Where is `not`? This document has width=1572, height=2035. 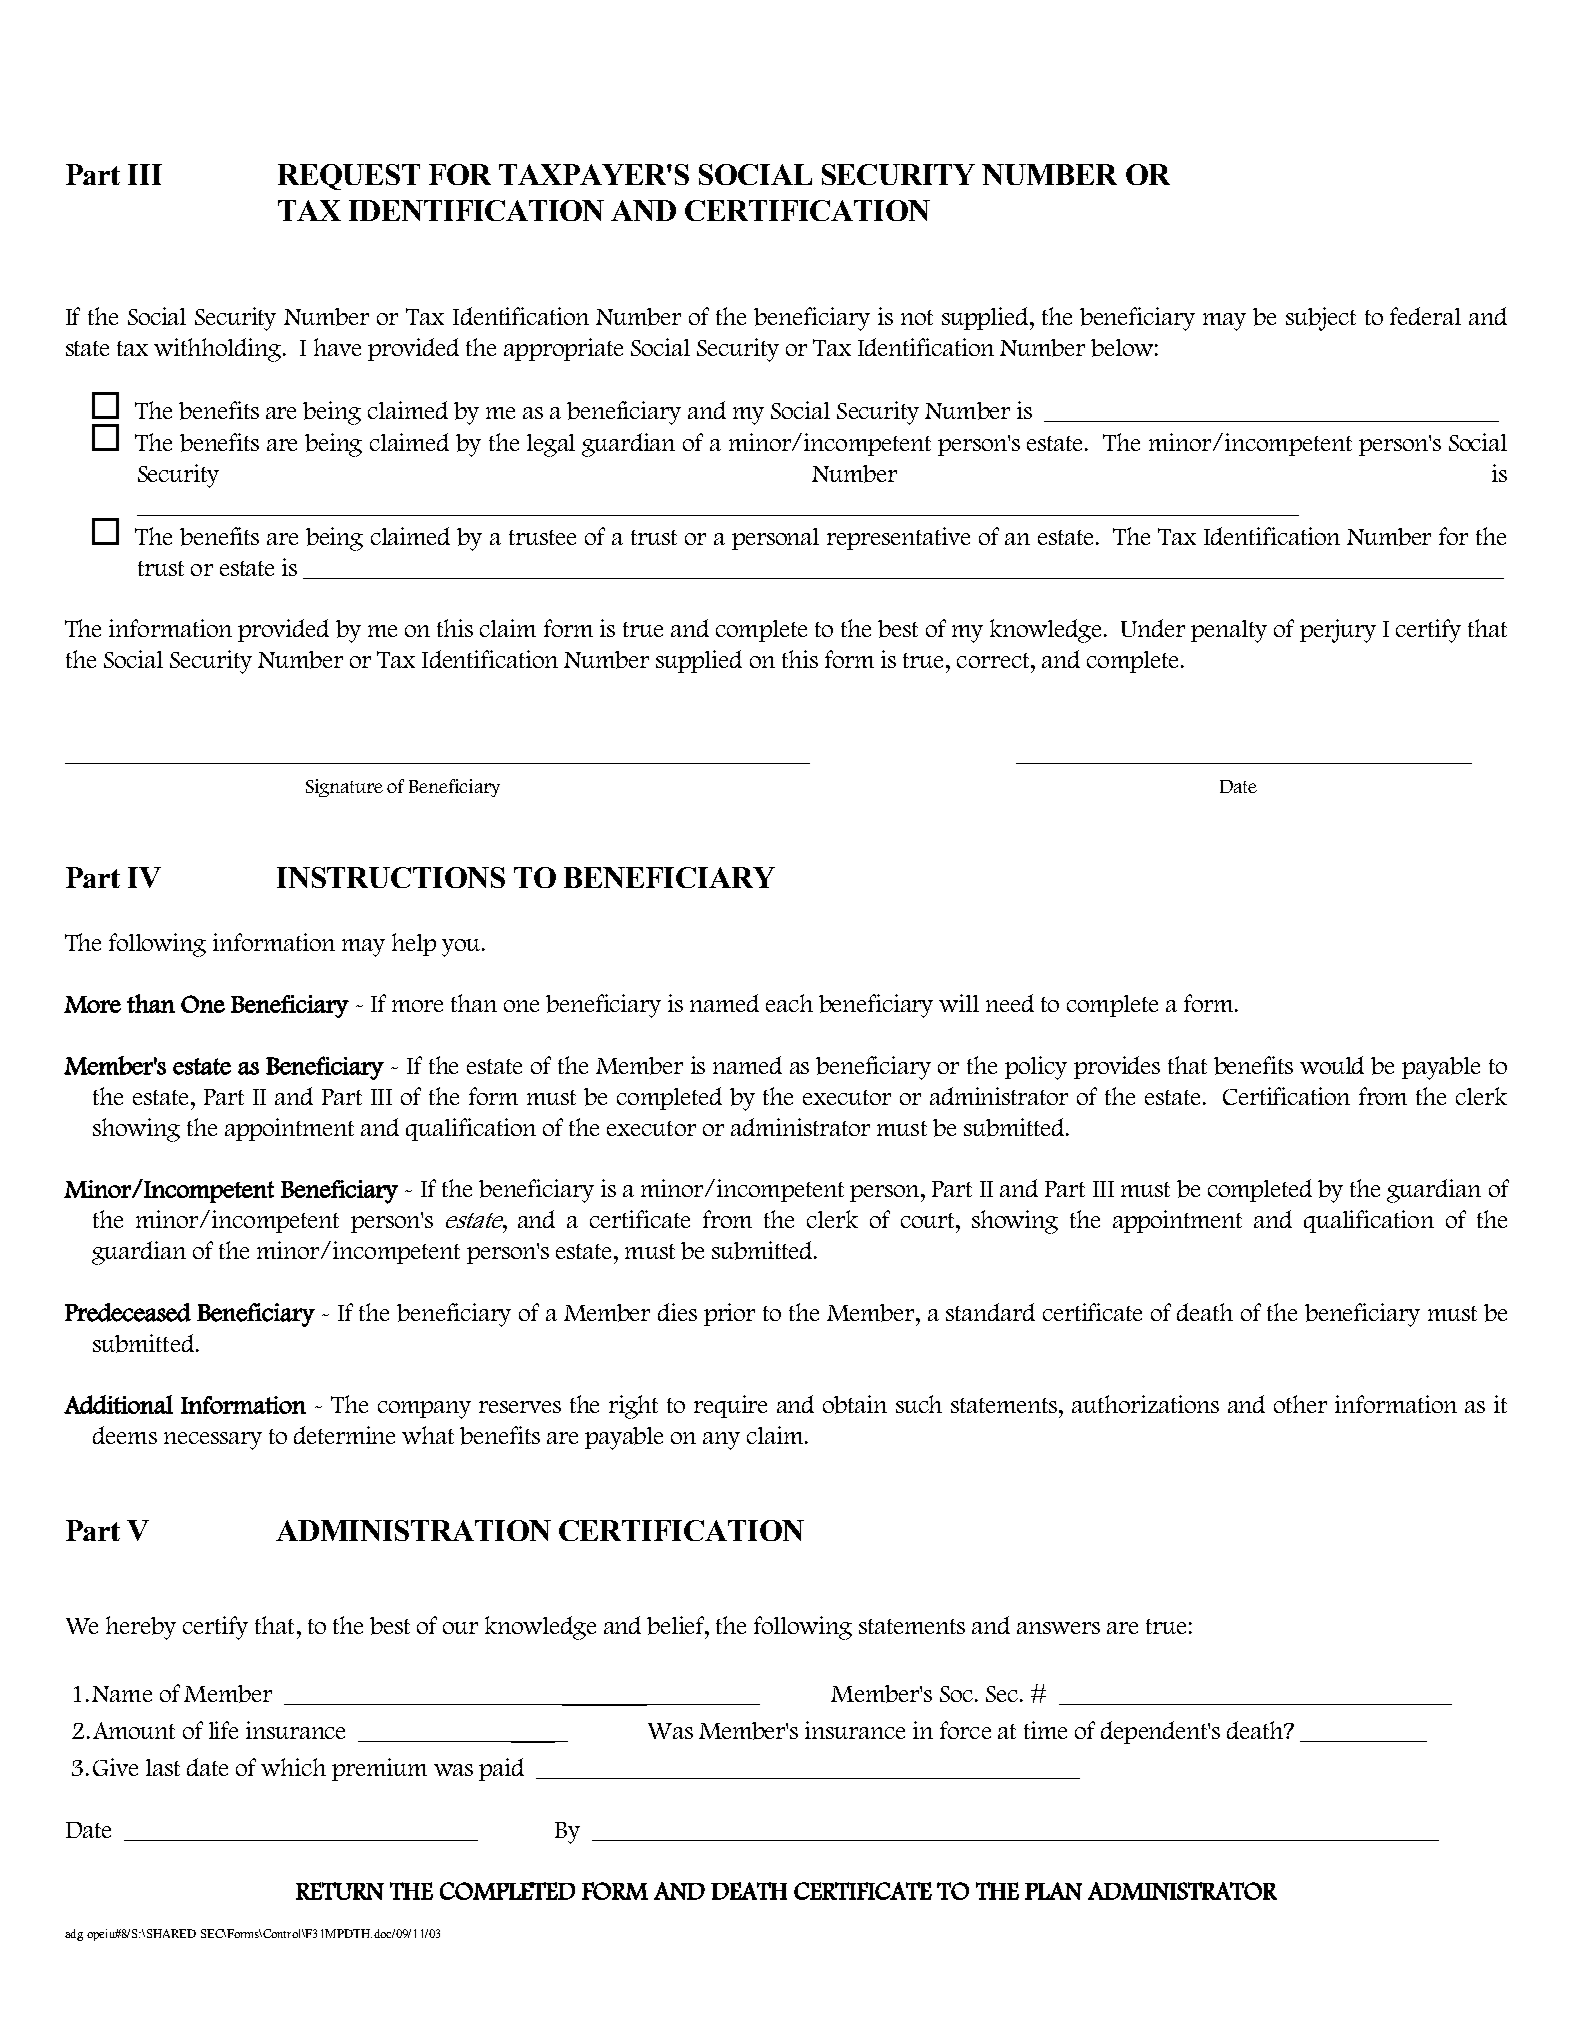
not is located at coordinates (917, 317).
